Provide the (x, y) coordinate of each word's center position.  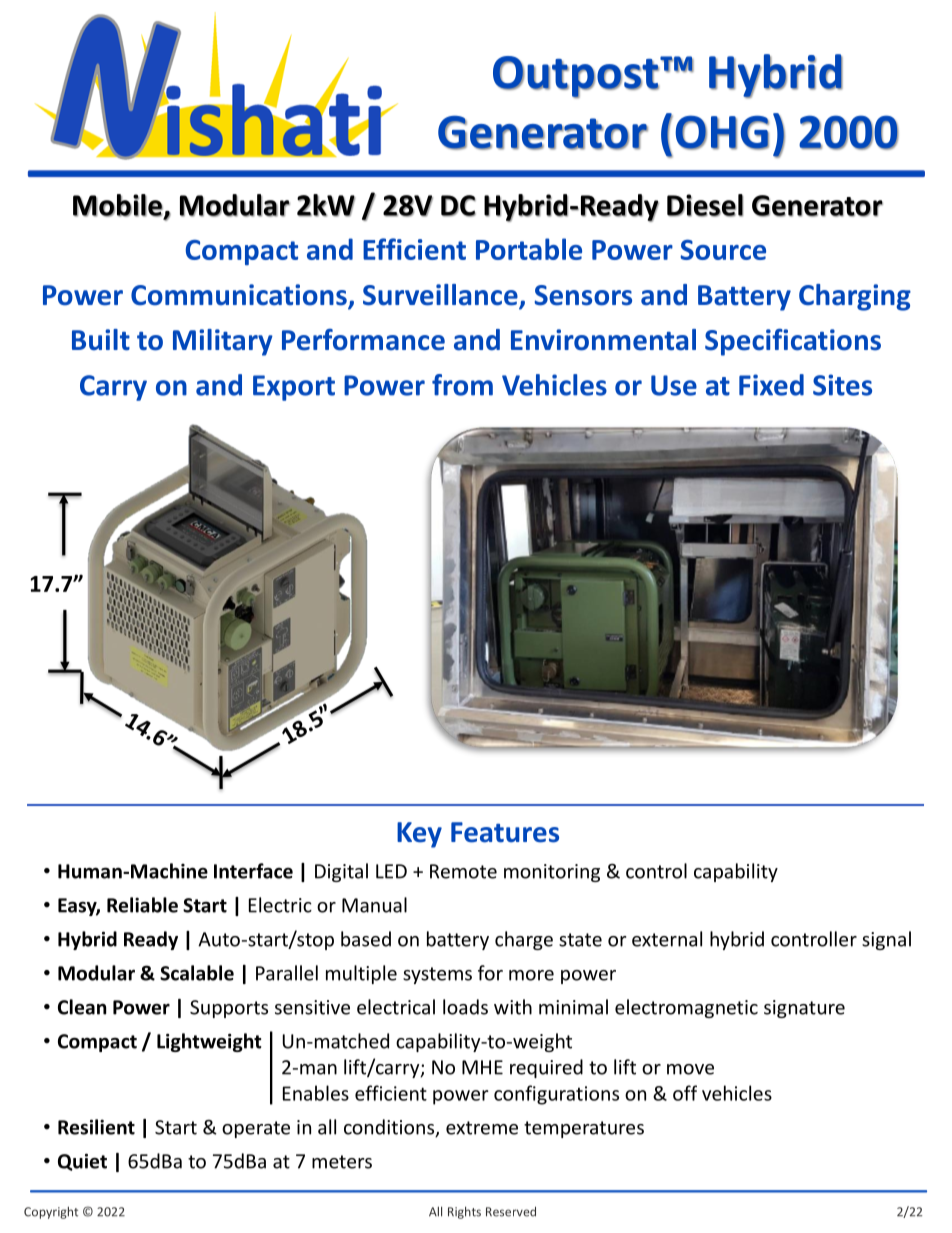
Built (101, 340)
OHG (722, 132)
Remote (463, 871)
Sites (842, 385)
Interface (253, 871)
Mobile (118, 205)
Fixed (771, 385)
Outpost (576, 77)
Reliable (142, 905)
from (462, 385)
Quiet (82, 1162)
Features (505, 832)
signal (886, 940)
